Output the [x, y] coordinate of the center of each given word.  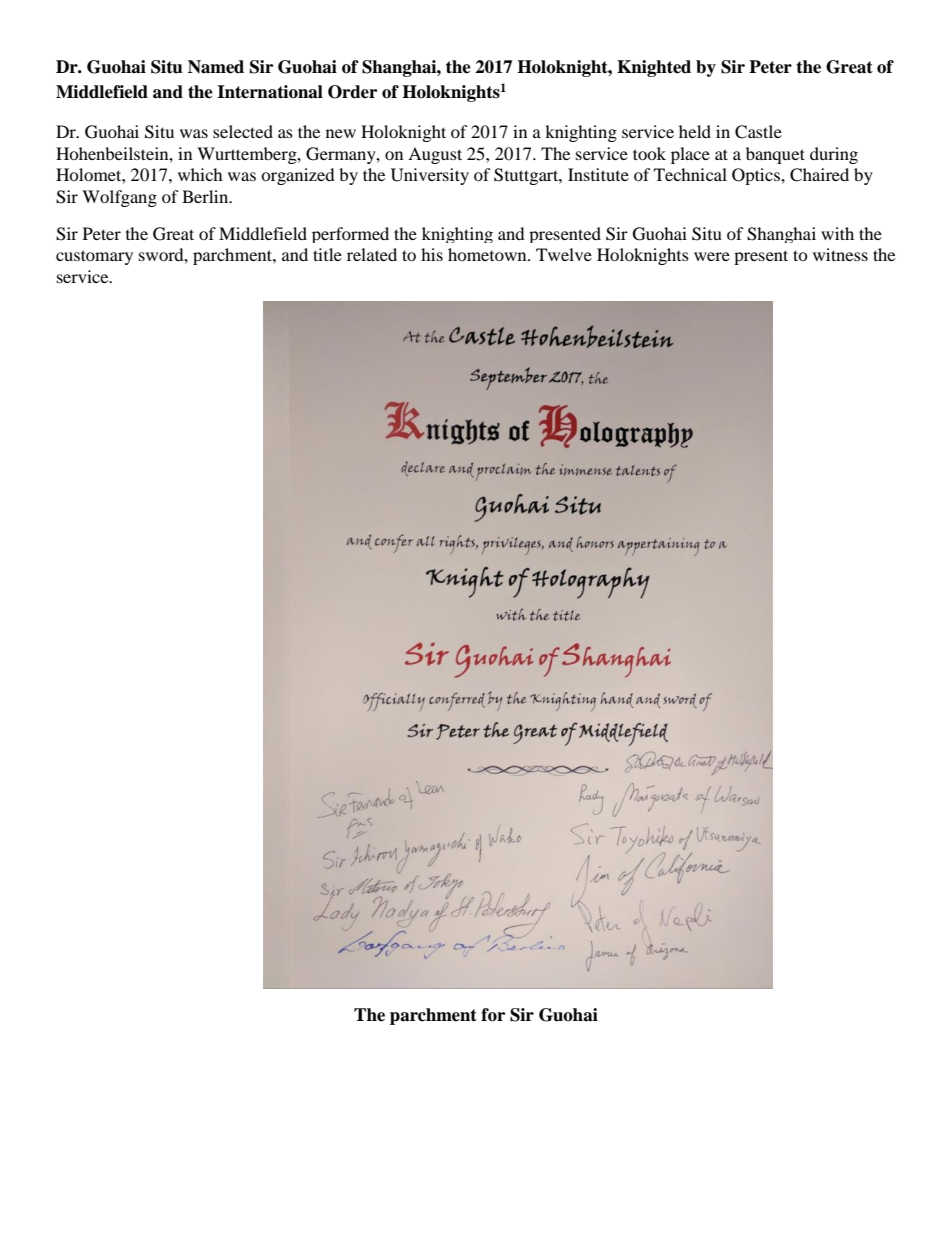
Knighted [654, 68]
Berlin [206, 196]
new [341, 133]
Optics [757, 176]
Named [216, 67]
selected [243, 131]
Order [352, 92]
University [430, 176]
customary [94, 257]
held [695, 131]
